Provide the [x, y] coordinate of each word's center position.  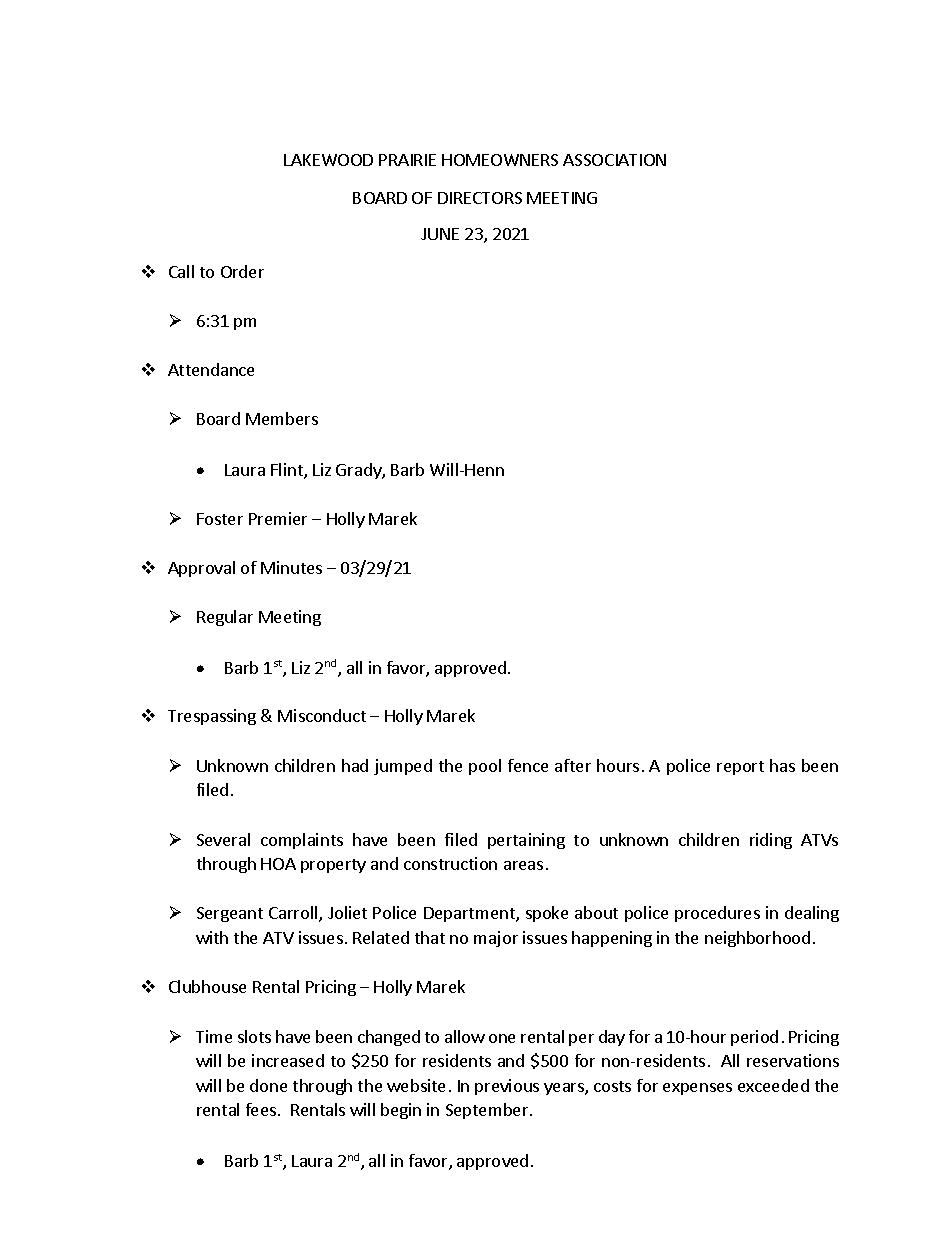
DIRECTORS [480, 198]
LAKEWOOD [328, 160]
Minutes [291, 567]
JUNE [440, 234]
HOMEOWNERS [500, 160]
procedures [717, 914]
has [782, 765]
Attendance [211, 369]
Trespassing [212, 717]
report [740, 768]
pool [485, 767]
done [268, 1085]
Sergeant [230, 914]
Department [470, 914]
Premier [278, 518]
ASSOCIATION [614, 160]
